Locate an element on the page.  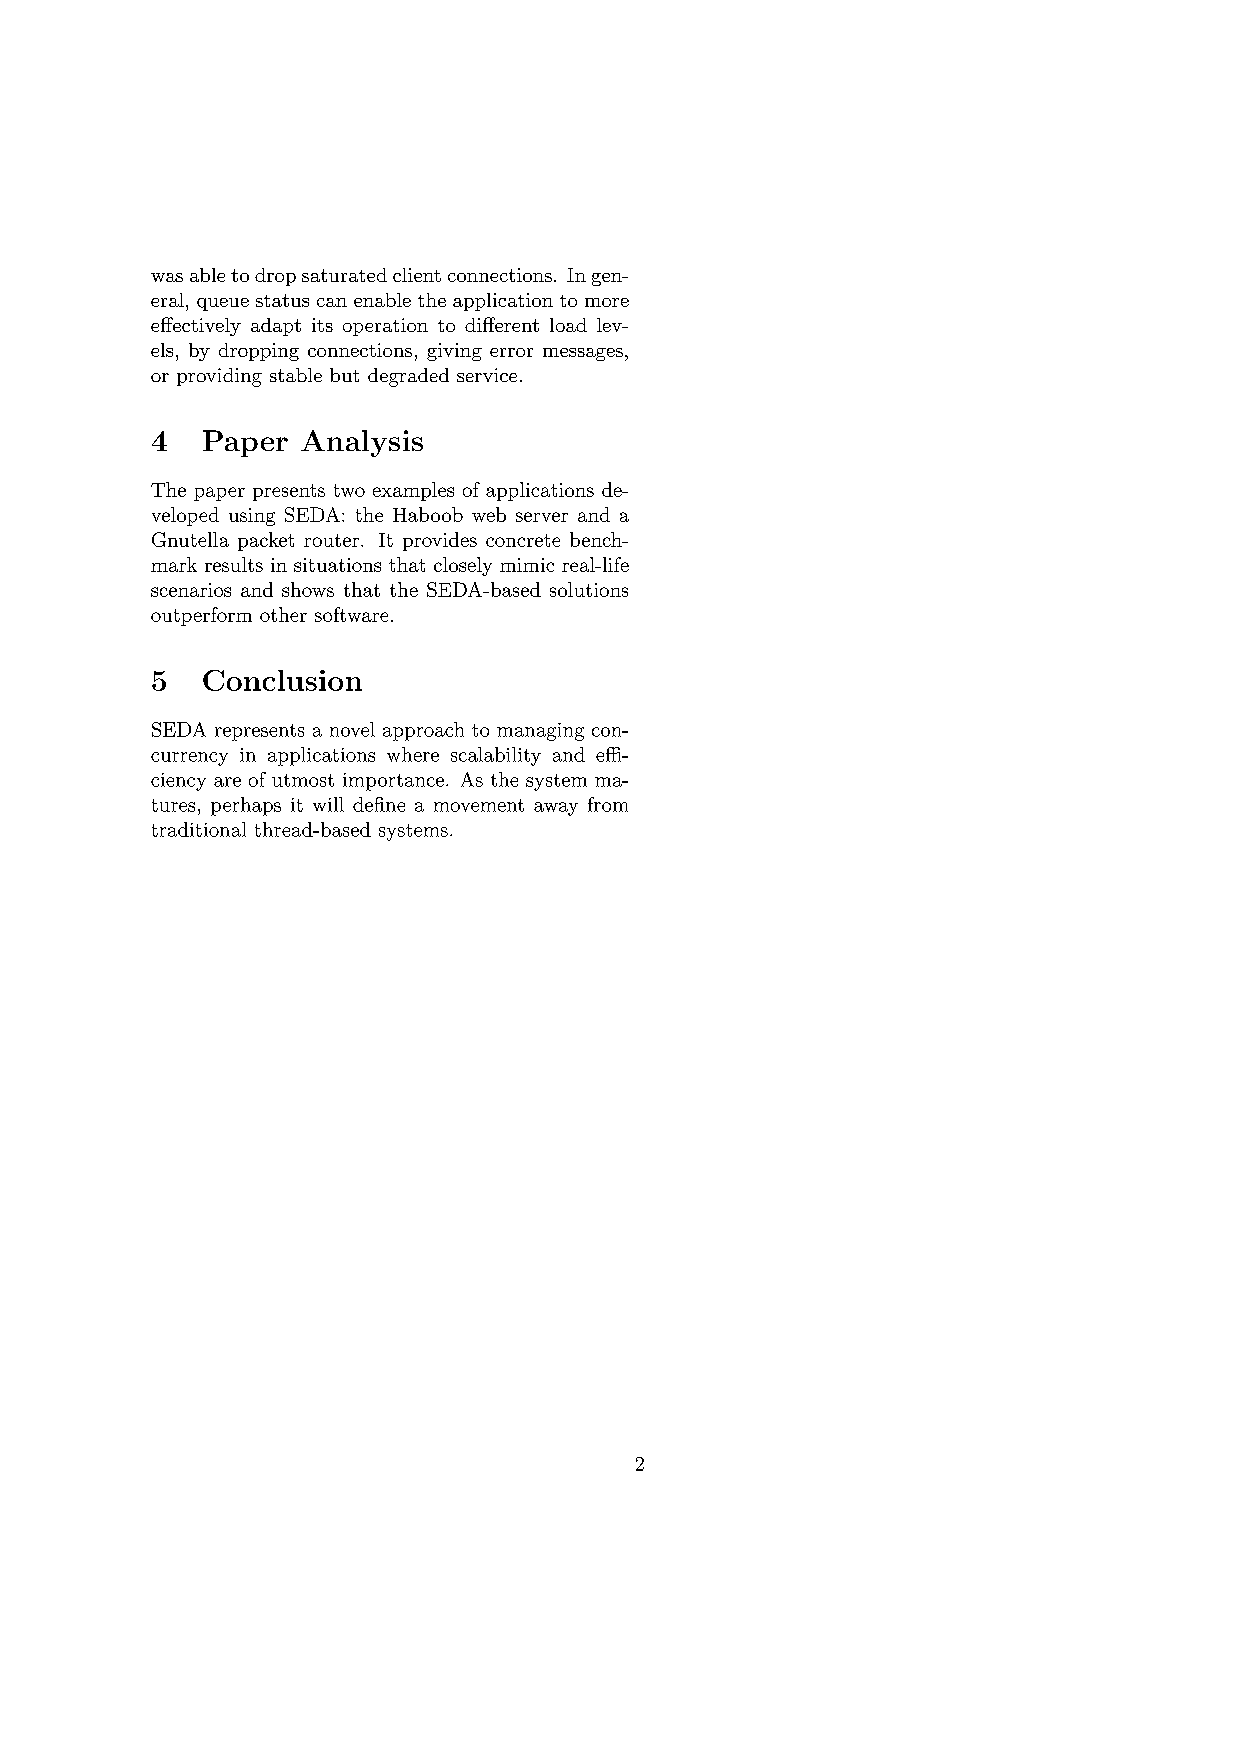
more is located at coordinates (607, 302).
